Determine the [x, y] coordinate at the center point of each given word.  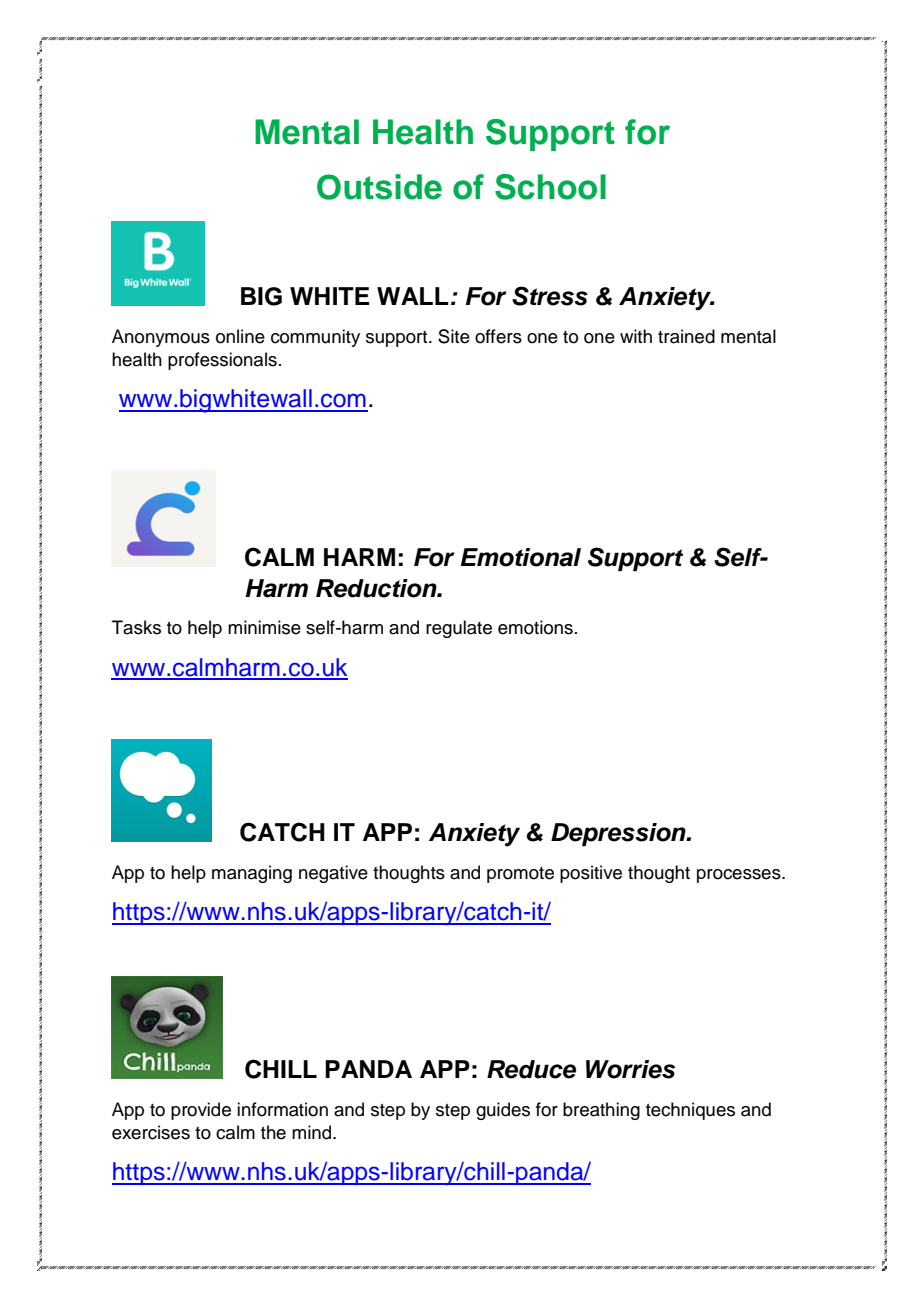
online [240, 336]
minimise [264, 627]
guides [503, 1111]
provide [201, 1111]
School [550, 187]
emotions [535, 627]
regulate [459, 629]
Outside [379, 187]
